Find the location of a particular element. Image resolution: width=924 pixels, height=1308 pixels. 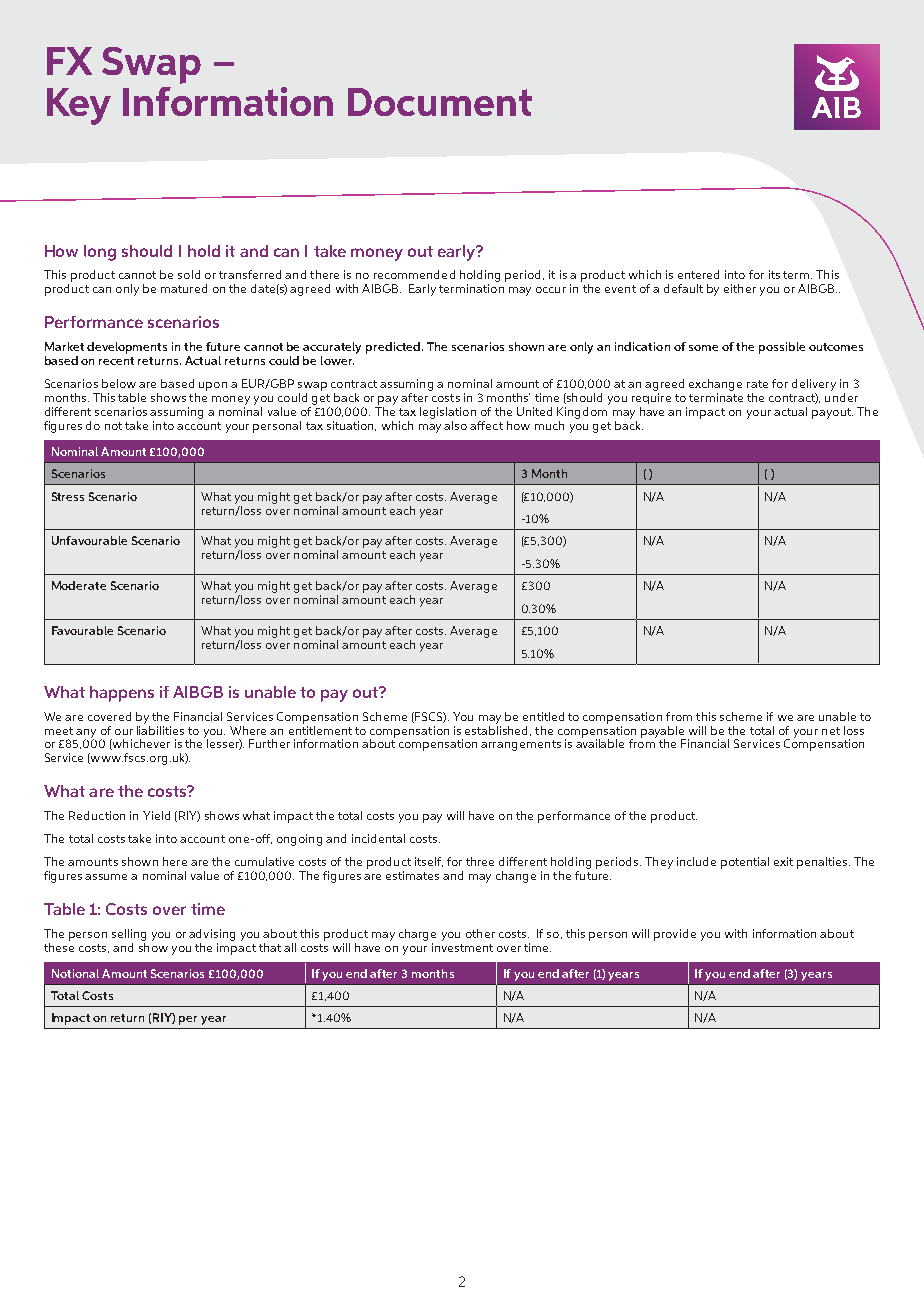

selling is located at coordinates (129, 935).
